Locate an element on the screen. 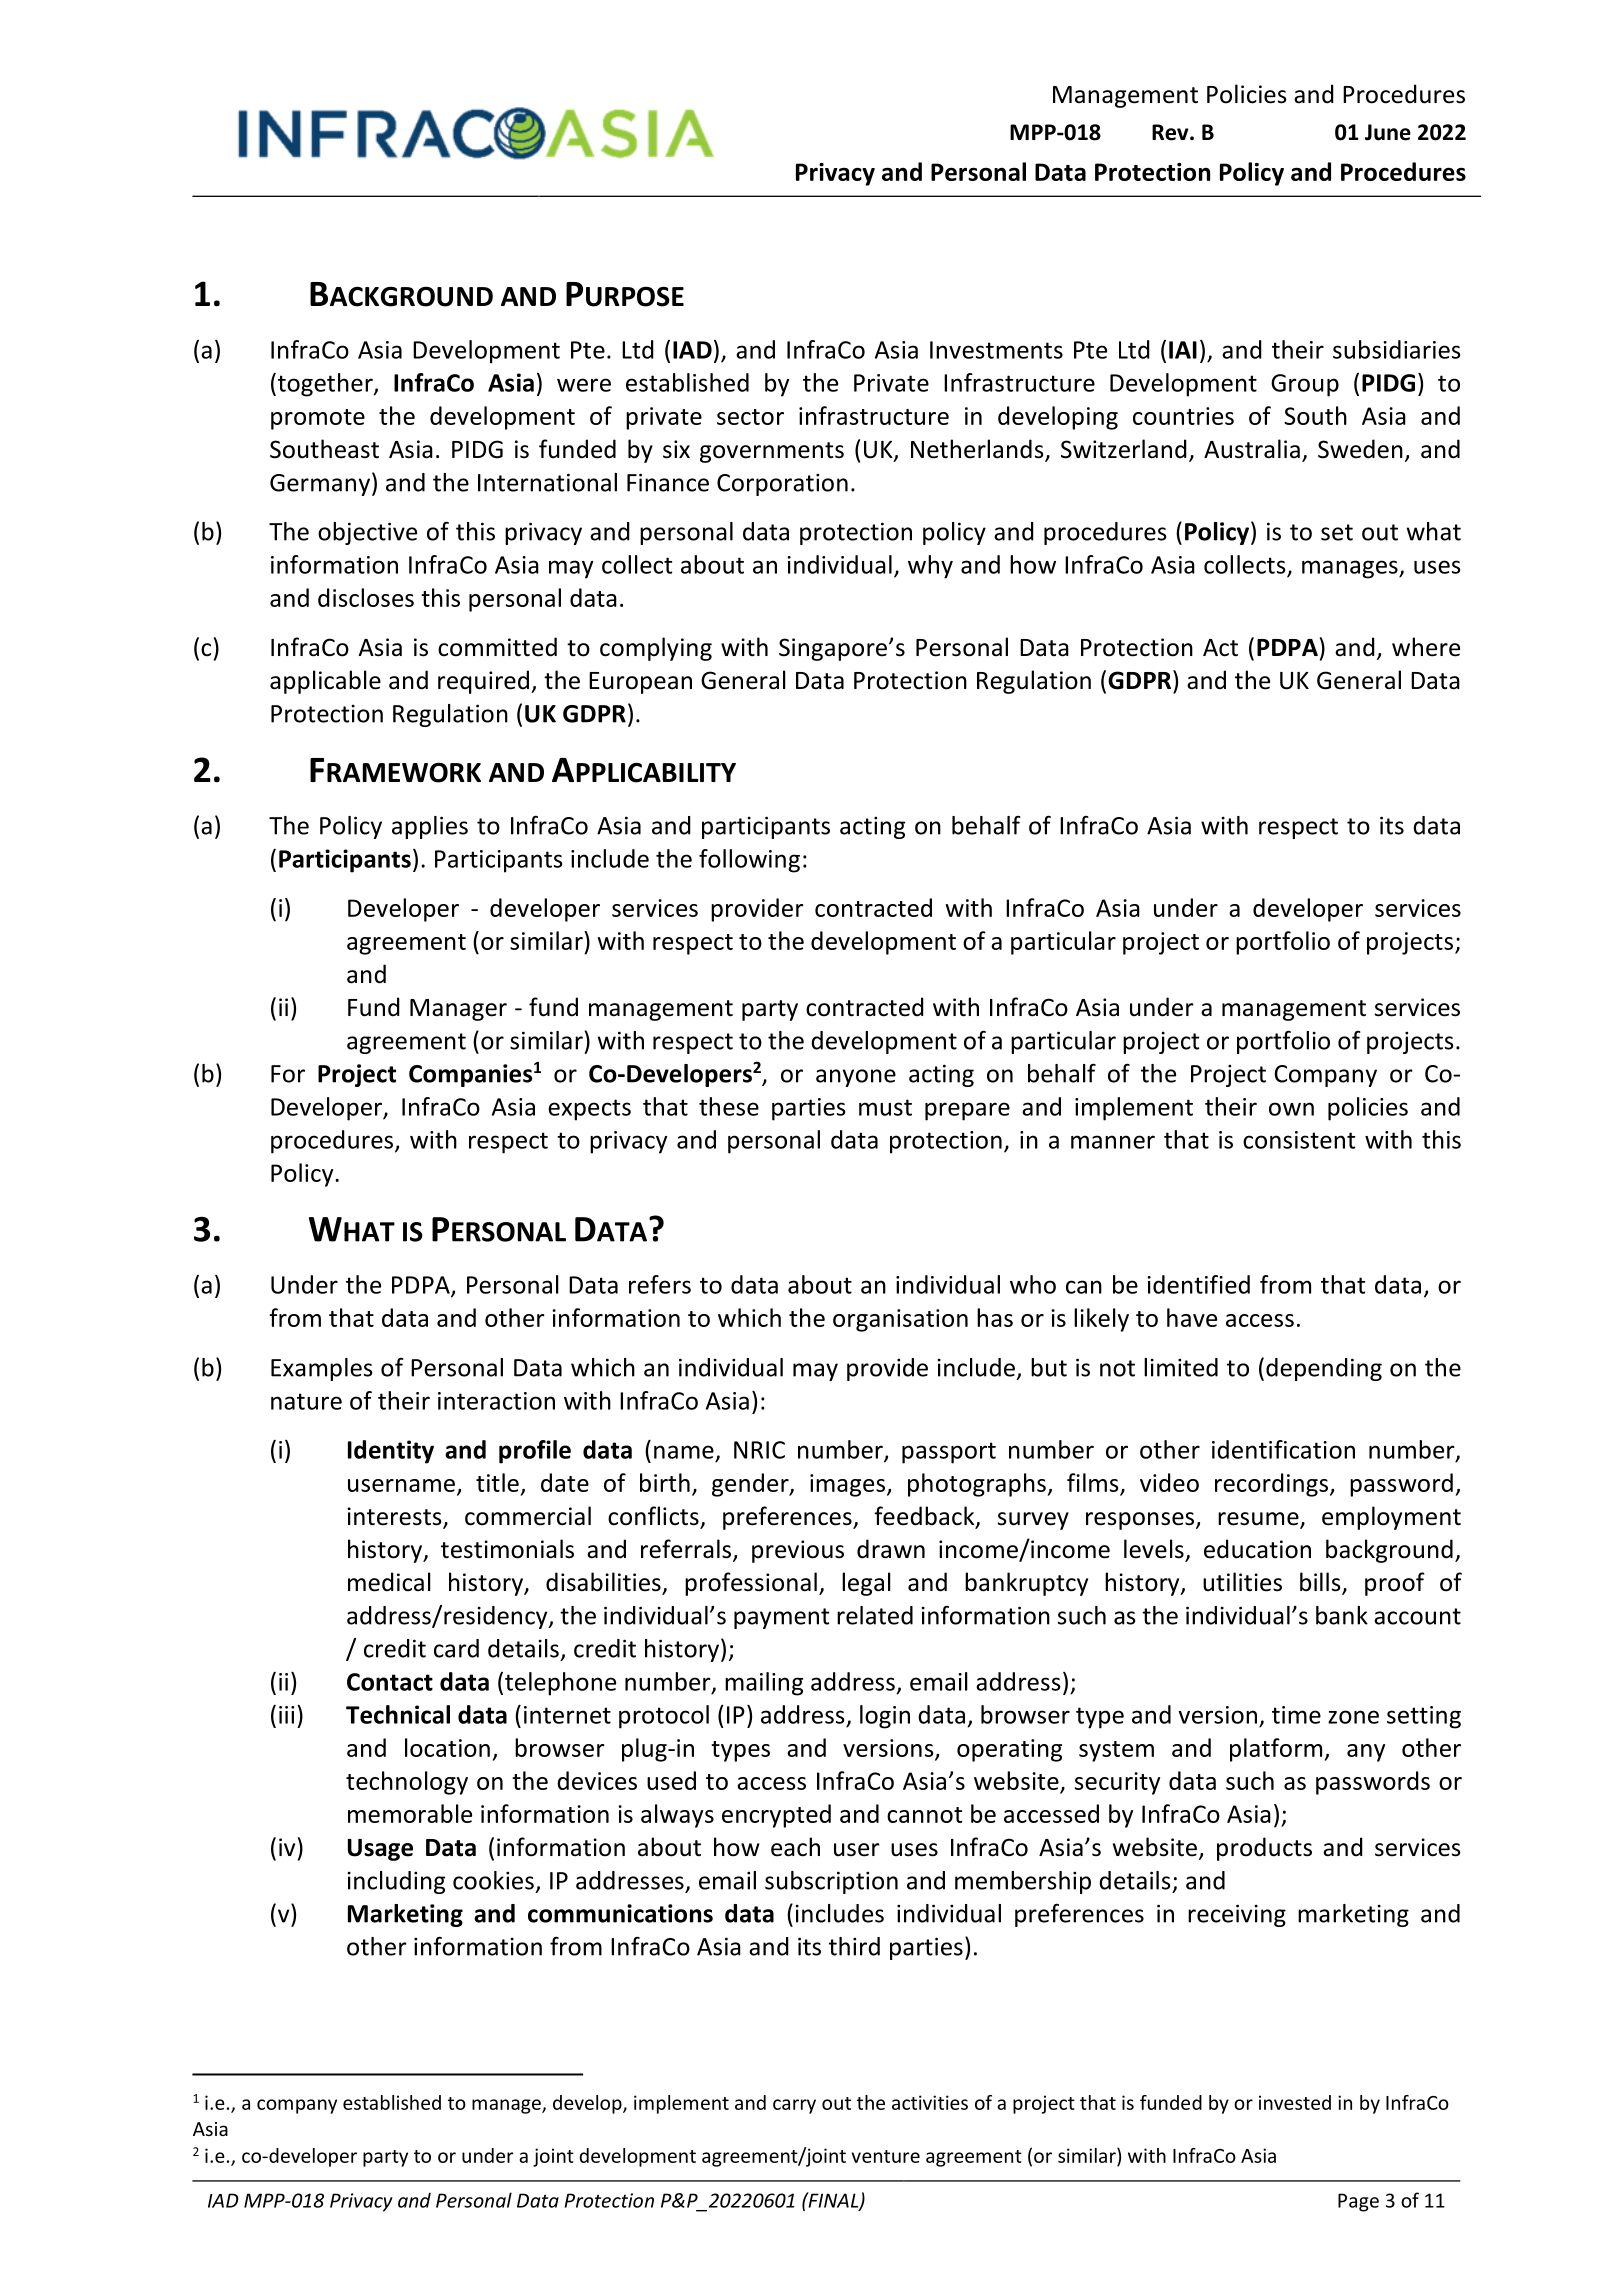 Image resolution: width=1615 pixels, height=2284 pixels. why is located at coordinates (930, 567).
